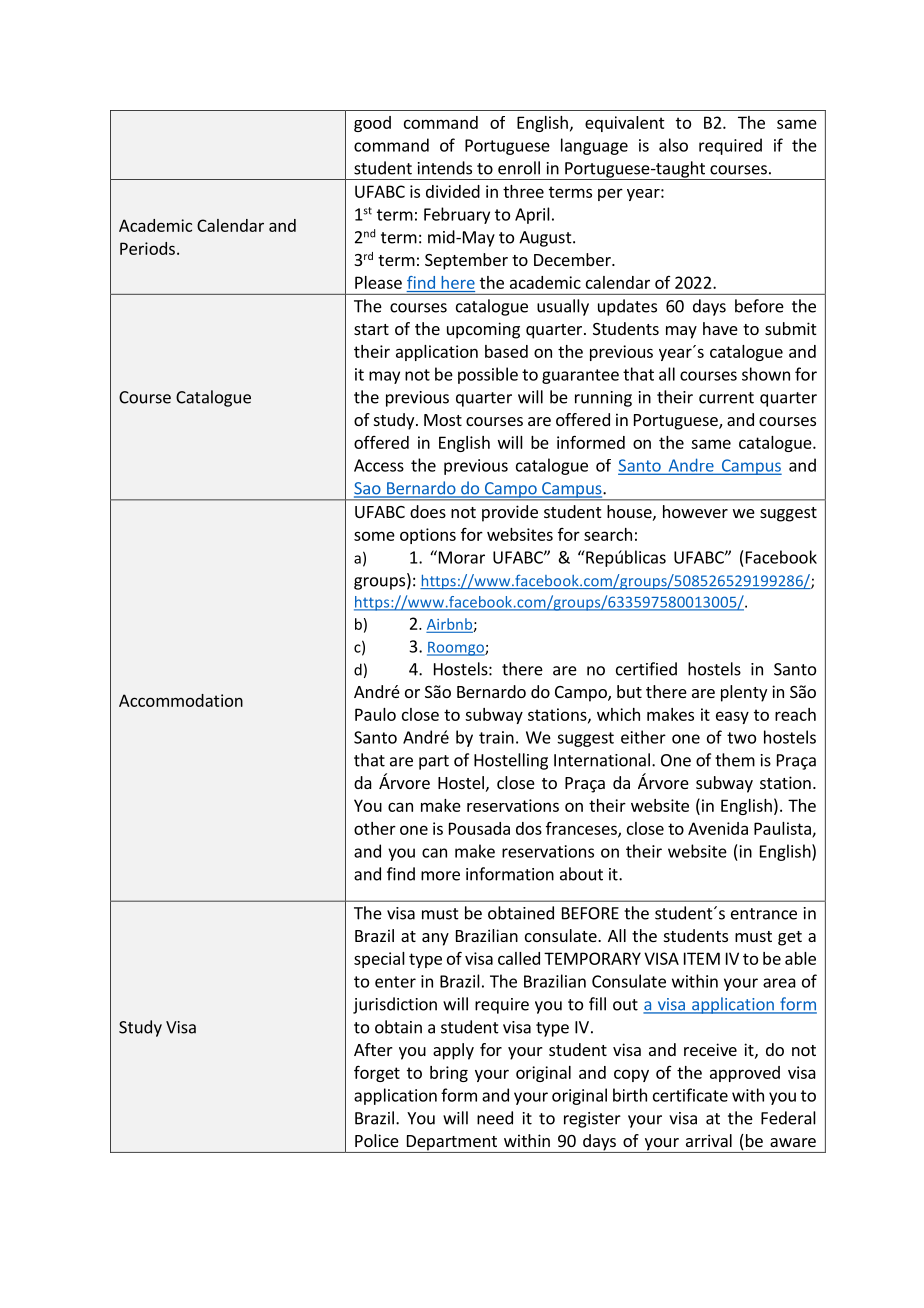 Image resolution: width=924 pixels, height=1308 pixels. I want to click on intends, so click(445, 168).
